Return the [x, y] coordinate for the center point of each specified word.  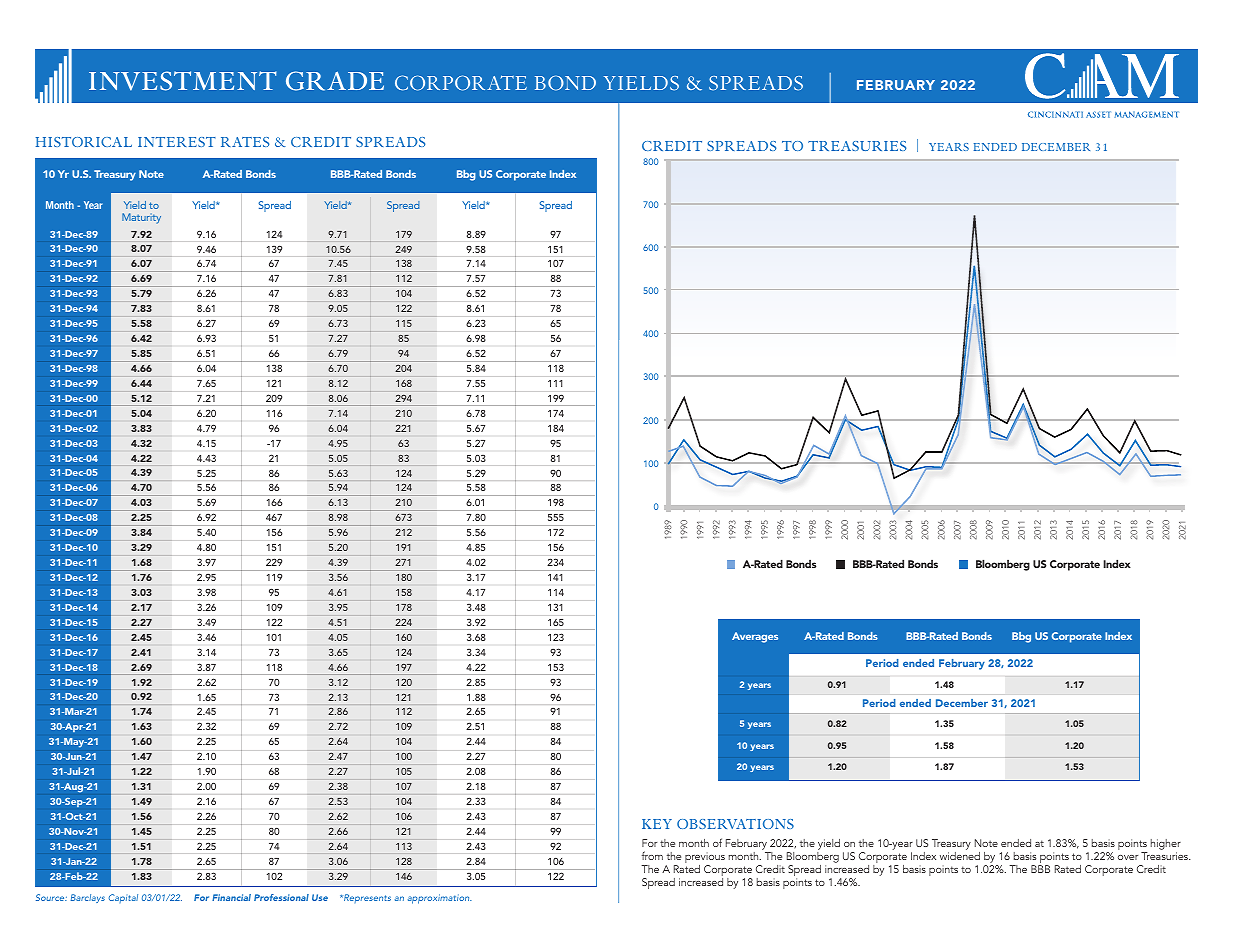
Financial [231, 897]
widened [960, 856]
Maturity [141, 218]
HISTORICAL [84, 142]
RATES [245, 142]
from [652, 855]
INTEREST [177, 142]
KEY [657, 824]
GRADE [335, 81]
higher [1166, 846]
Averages [755, 637]
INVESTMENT [183, 81]
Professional [281, 897]
